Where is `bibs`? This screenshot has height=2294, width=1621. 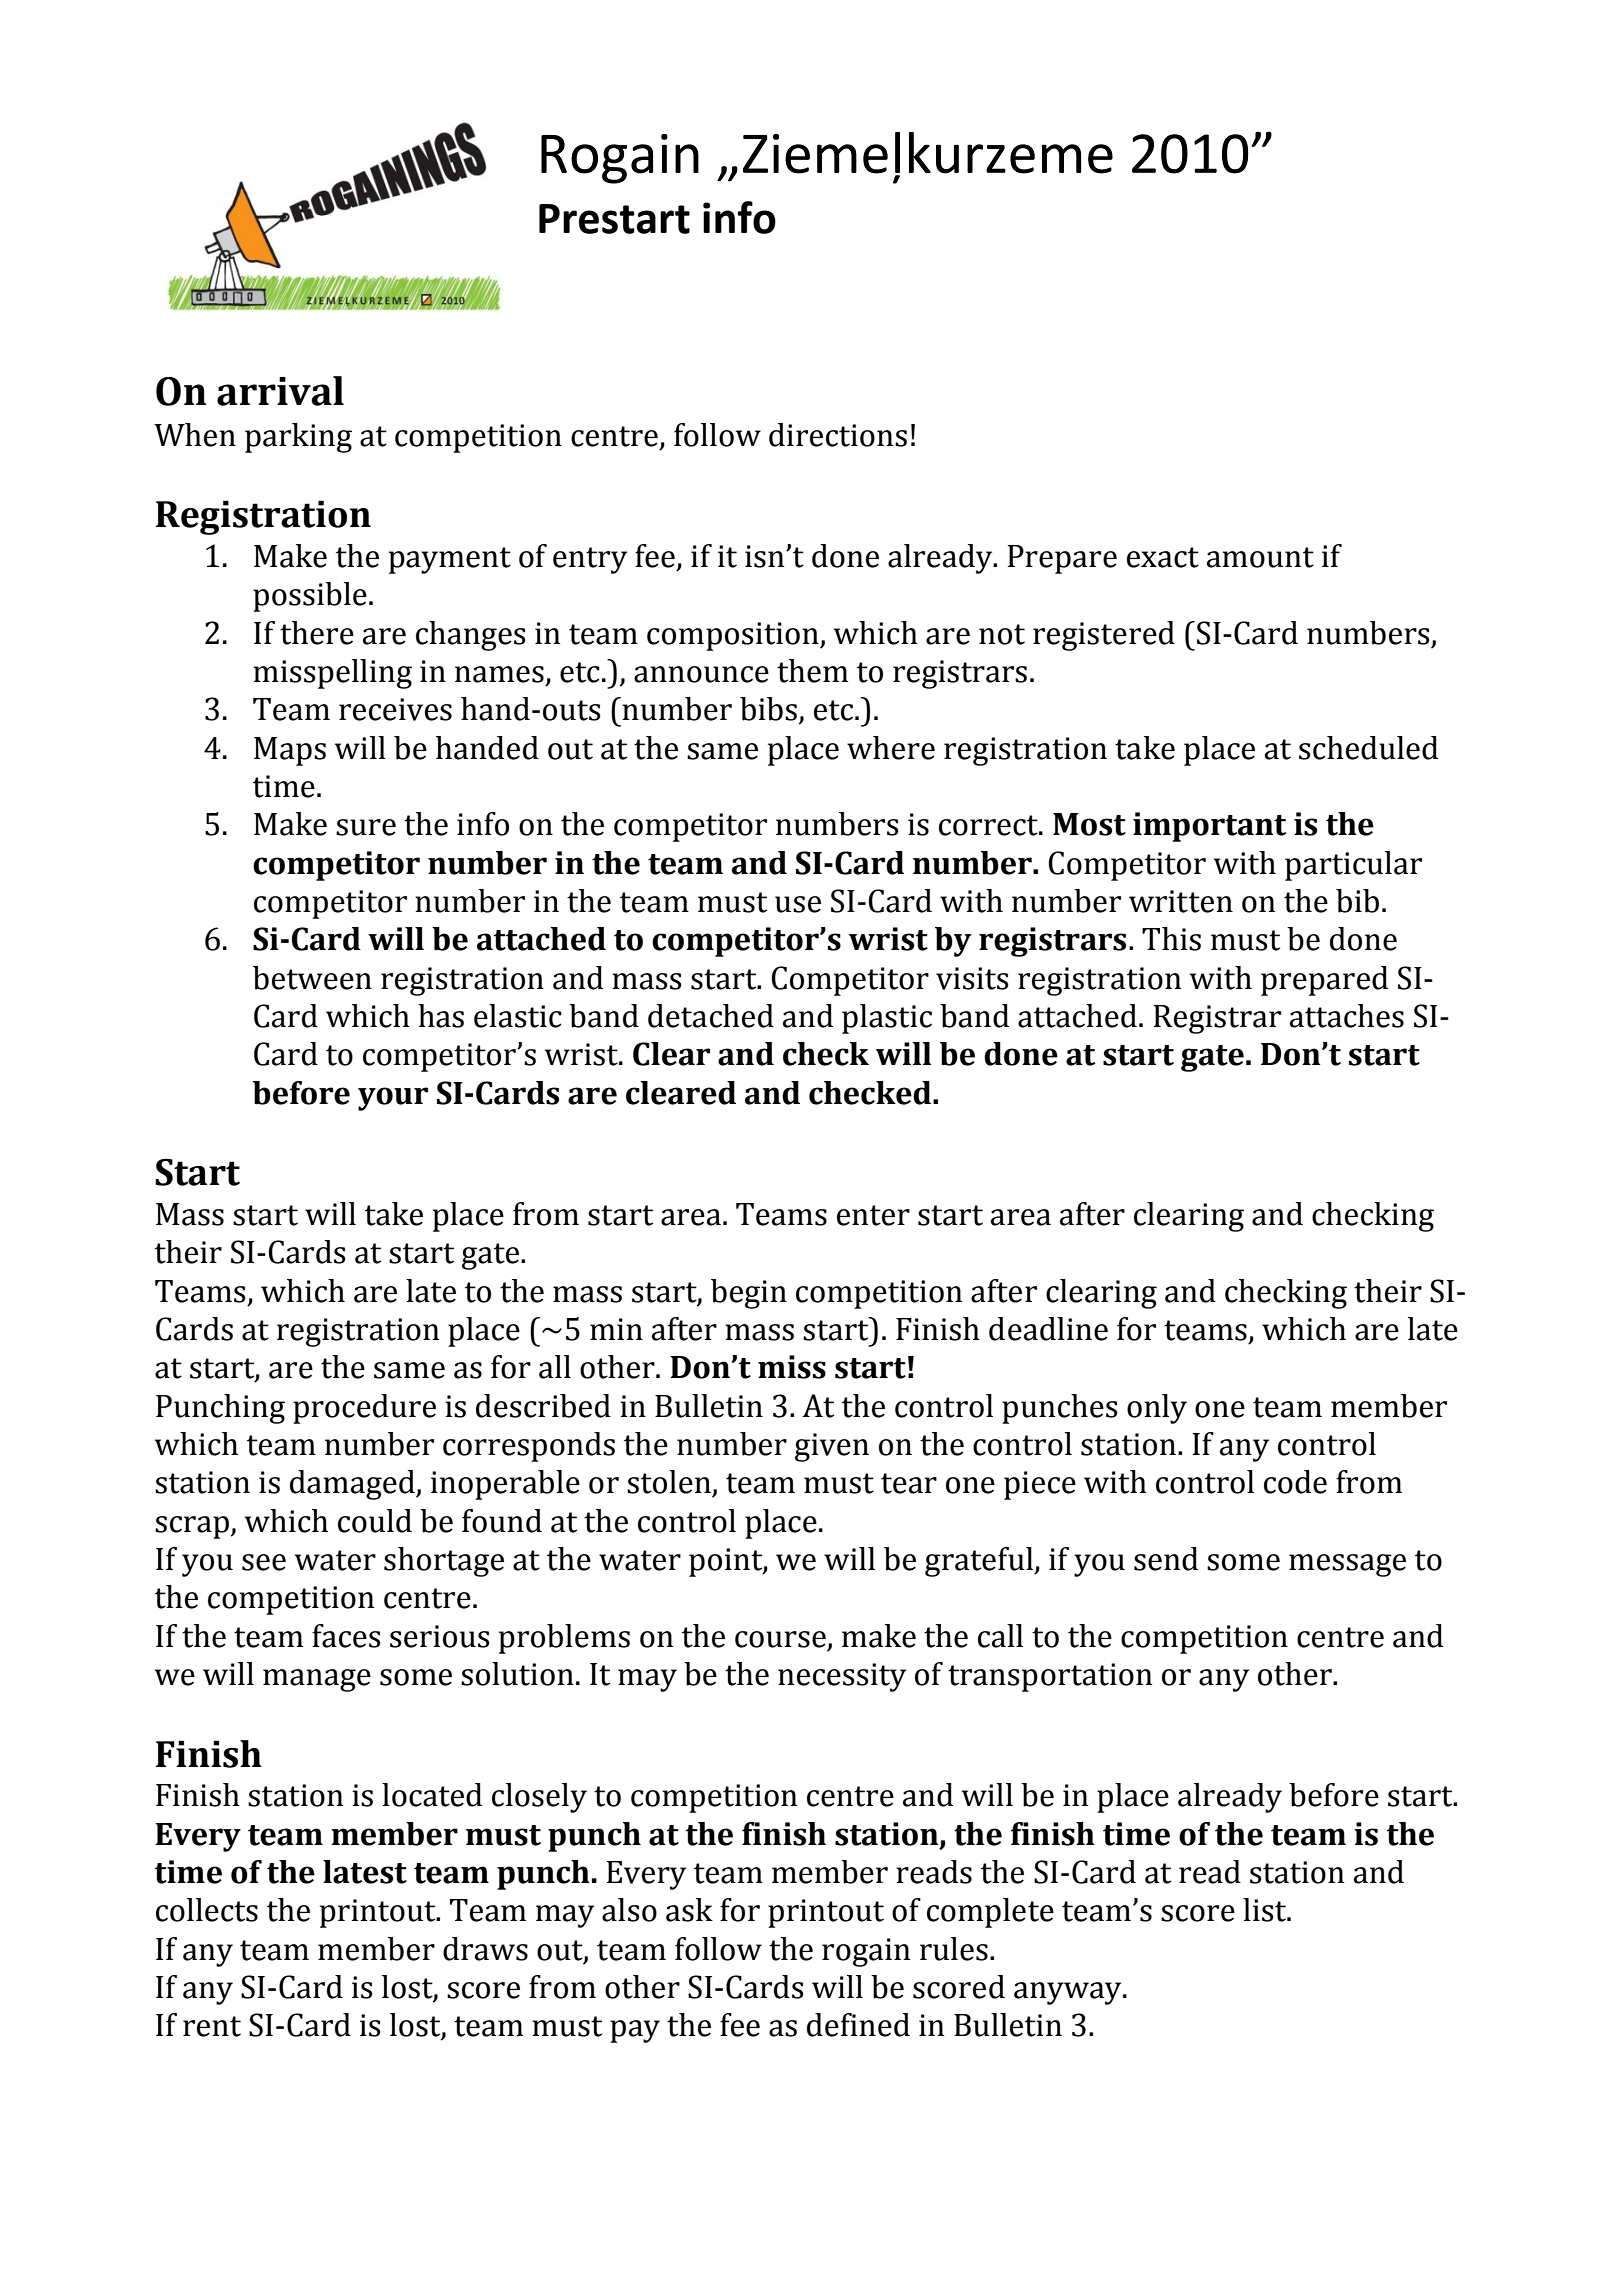 bibs is located at coordinates (768, 709).
